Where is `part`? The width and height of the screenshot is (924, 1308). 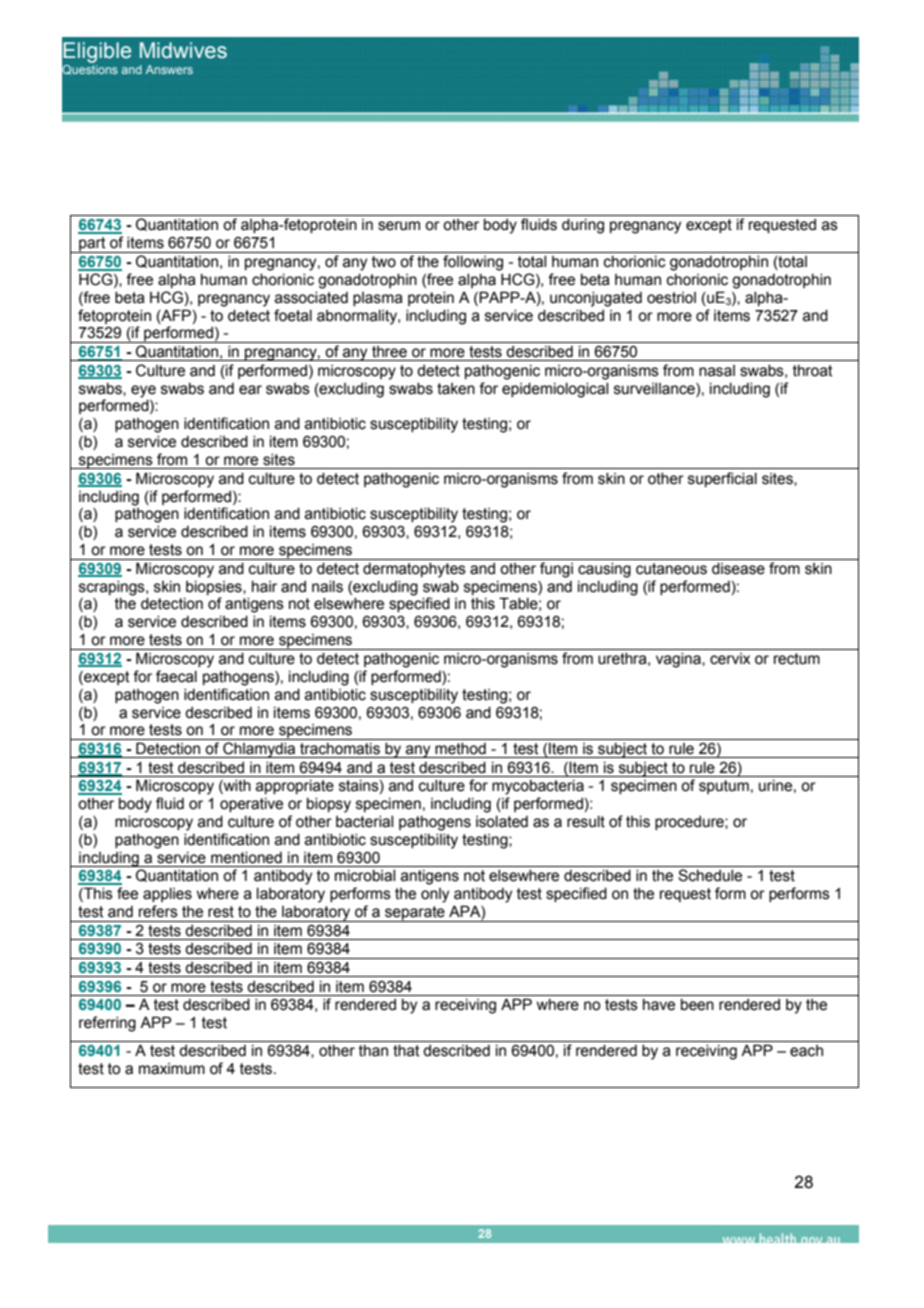 part is located at coordinates (92, 245).
